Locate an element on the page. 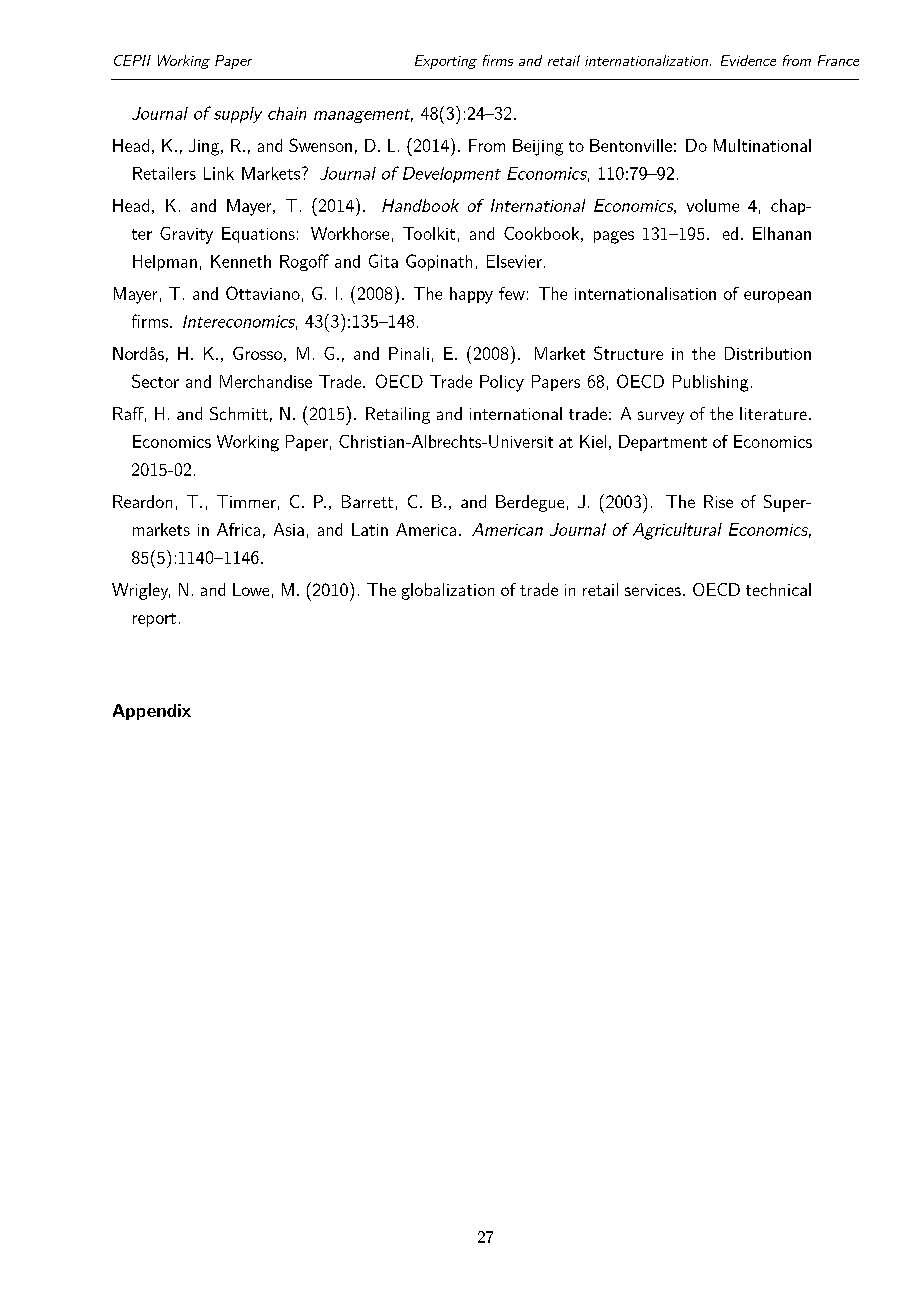 Image resolution: width=924 pixels, height=1308 pixels. Publishing is located at coordinates (710, 383).
